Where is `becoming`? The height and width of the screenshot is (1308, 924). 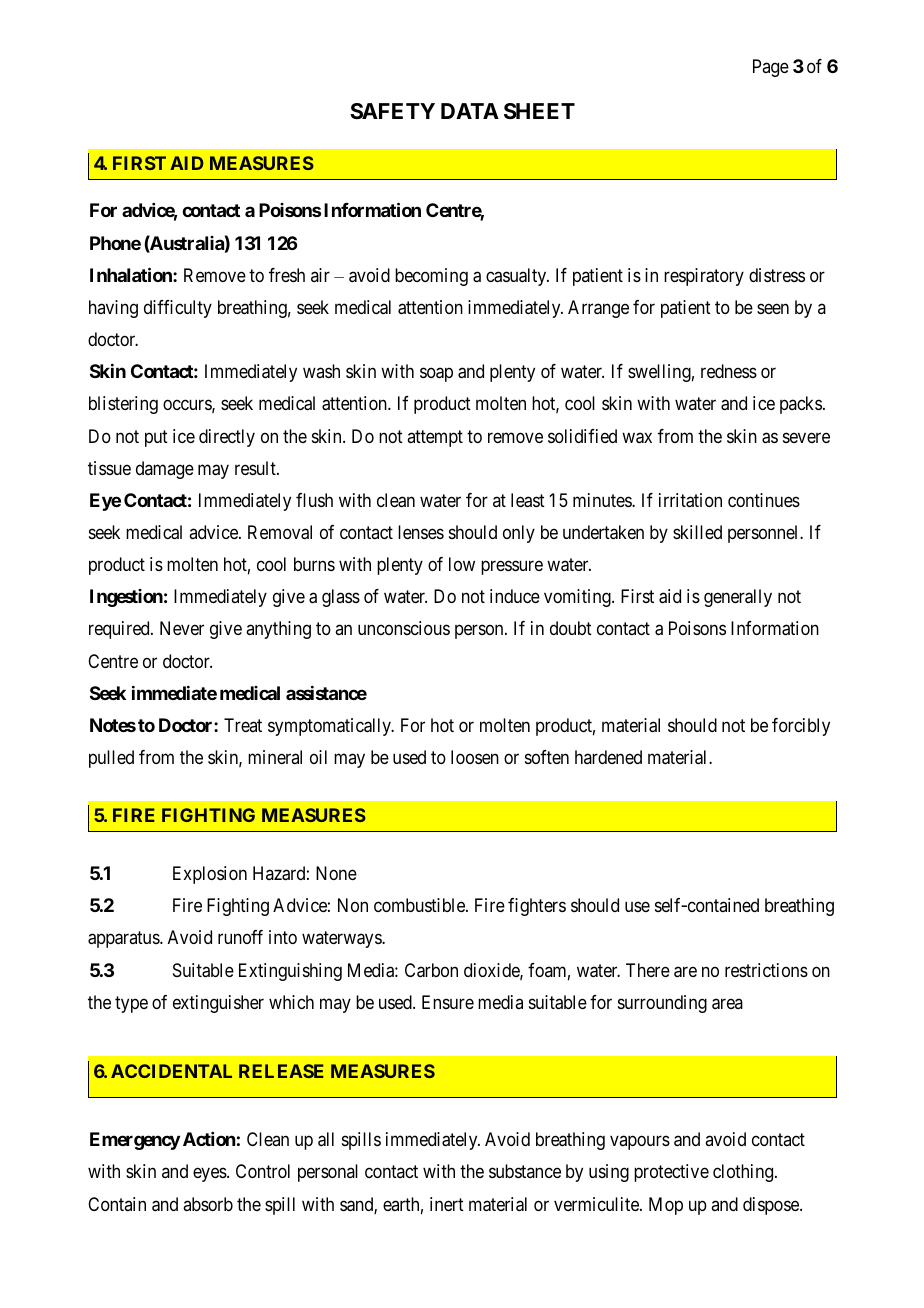
becoming is located at coordinates (431, 277).
